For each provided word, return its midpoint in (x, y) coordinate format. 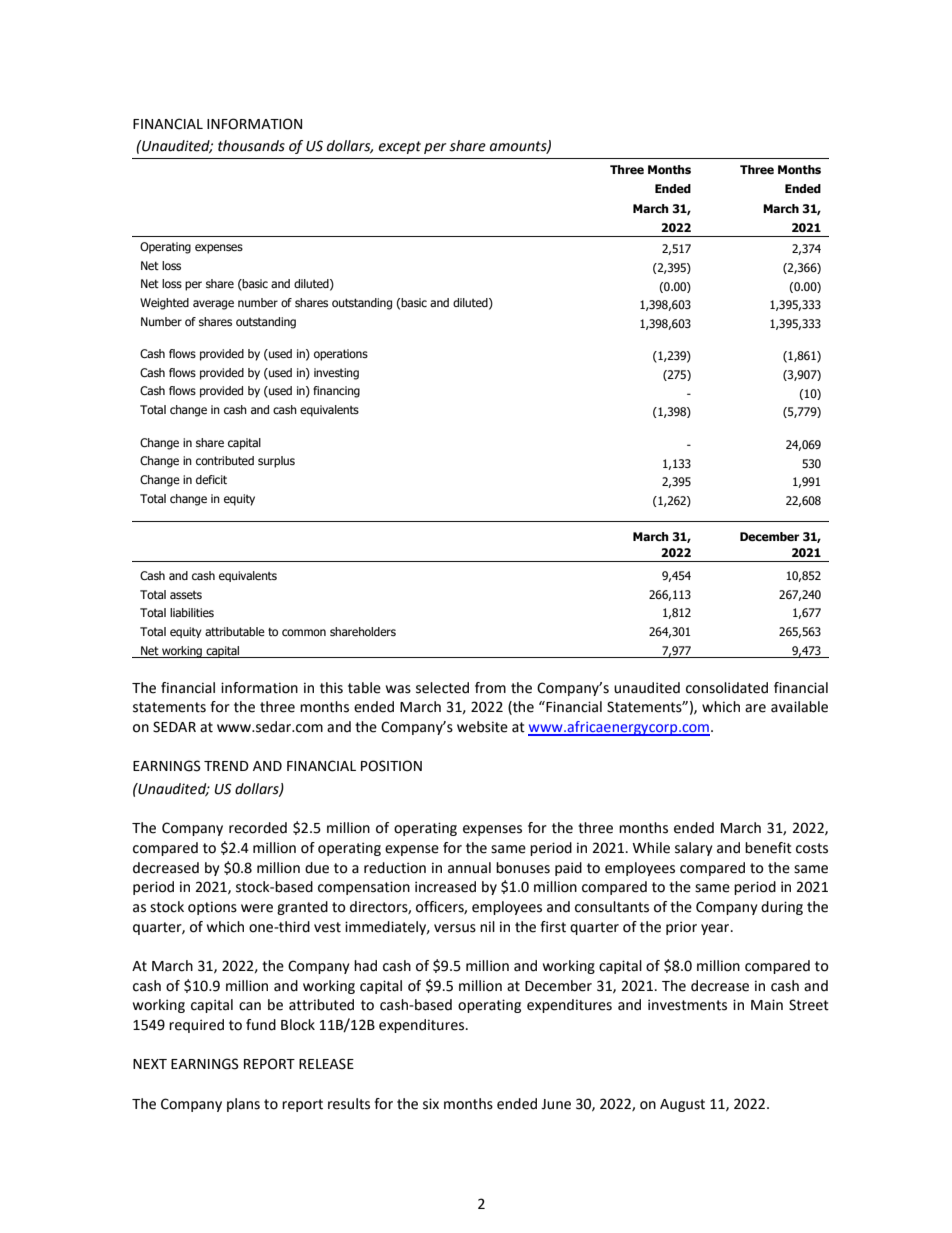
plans (243, 1105)
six (431, 1104)
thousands (251, 146)
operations (341, 355)
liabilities (192, 612)
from (490, 688)
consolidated (727, 688)
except (400, 147)
